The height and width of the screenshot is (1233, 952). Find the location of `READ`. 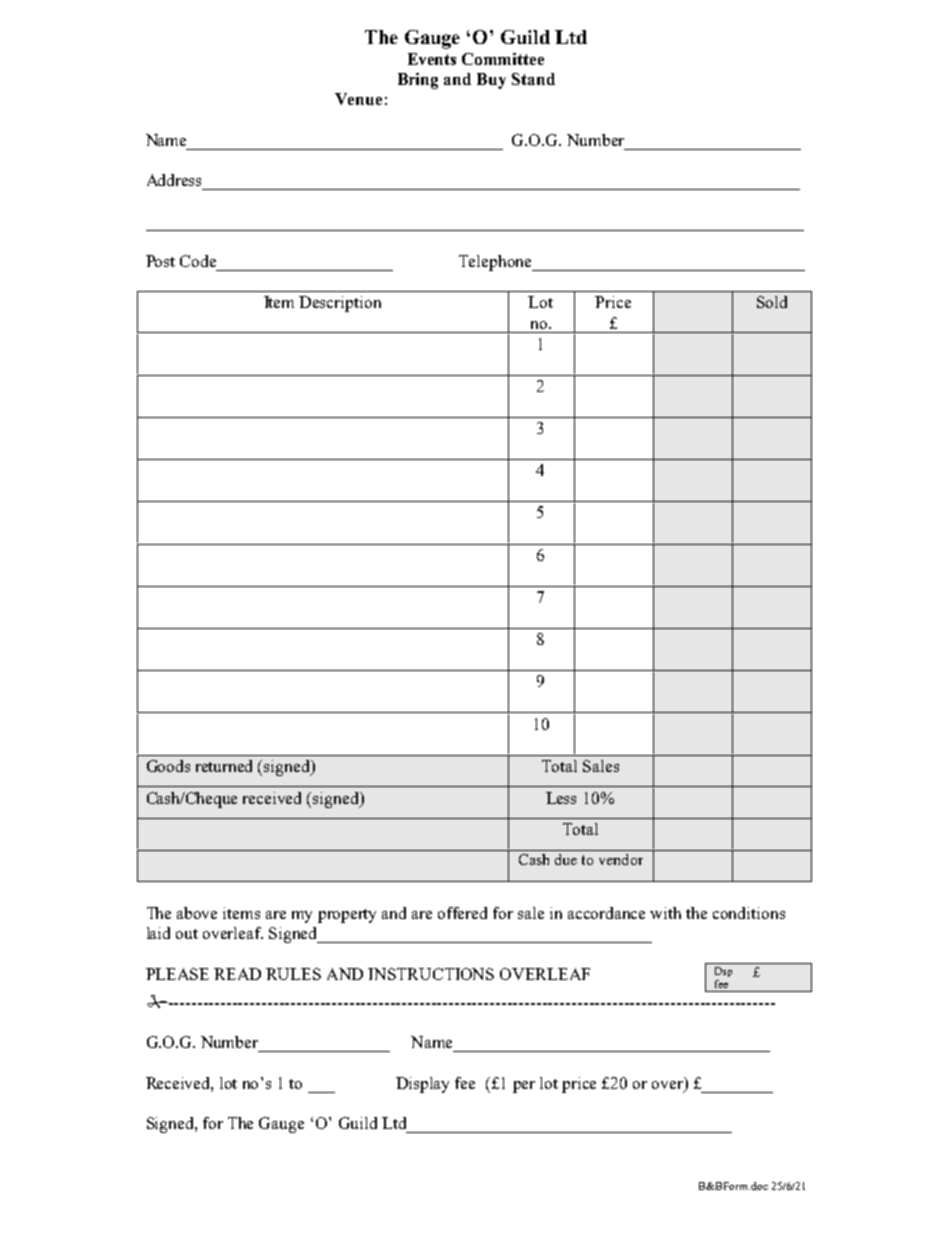

READ is located at coordinates (237, 974).
